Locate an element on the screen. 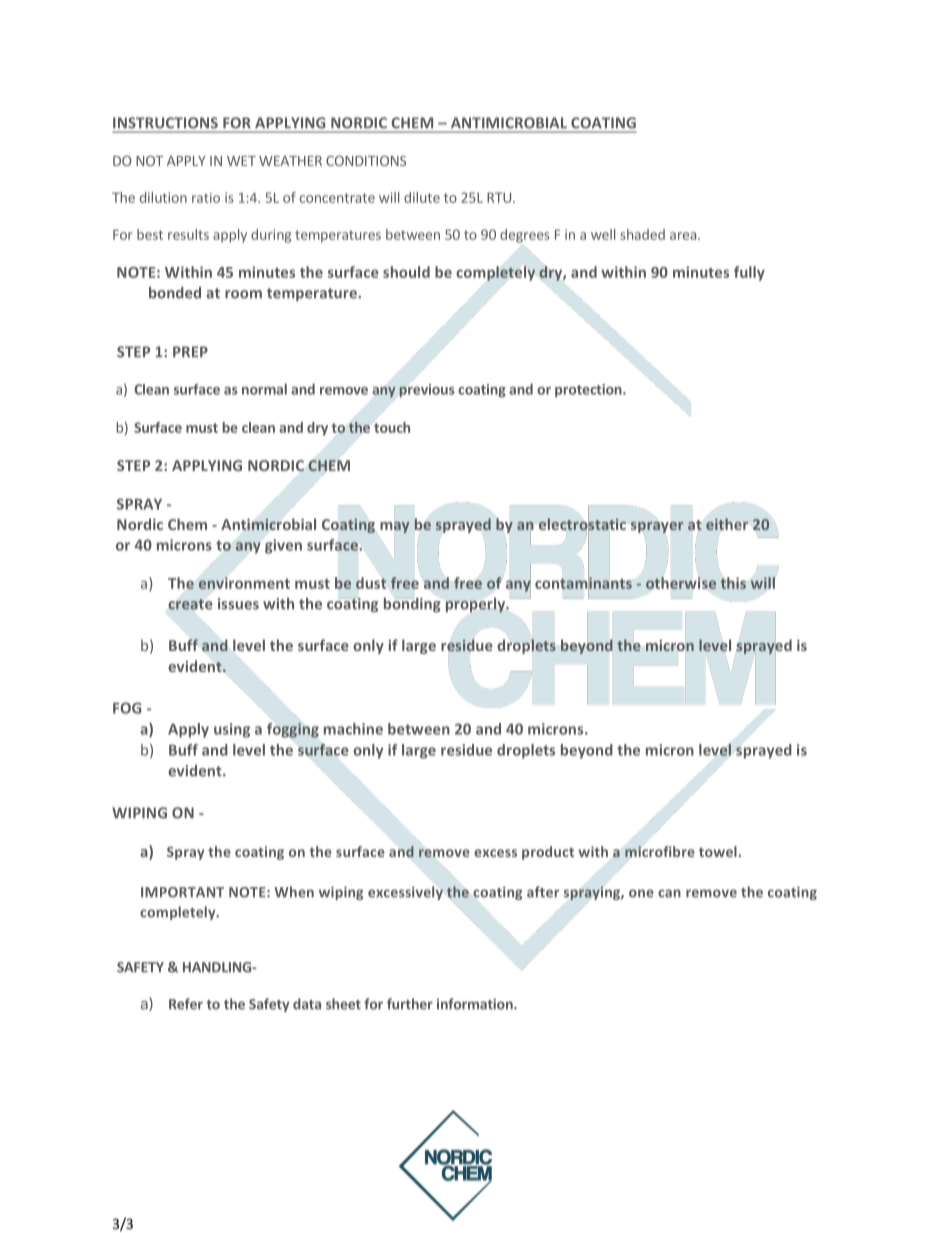 The height and width of the screenshot is (1233, 952). area is located at coordinates (683, 236).
